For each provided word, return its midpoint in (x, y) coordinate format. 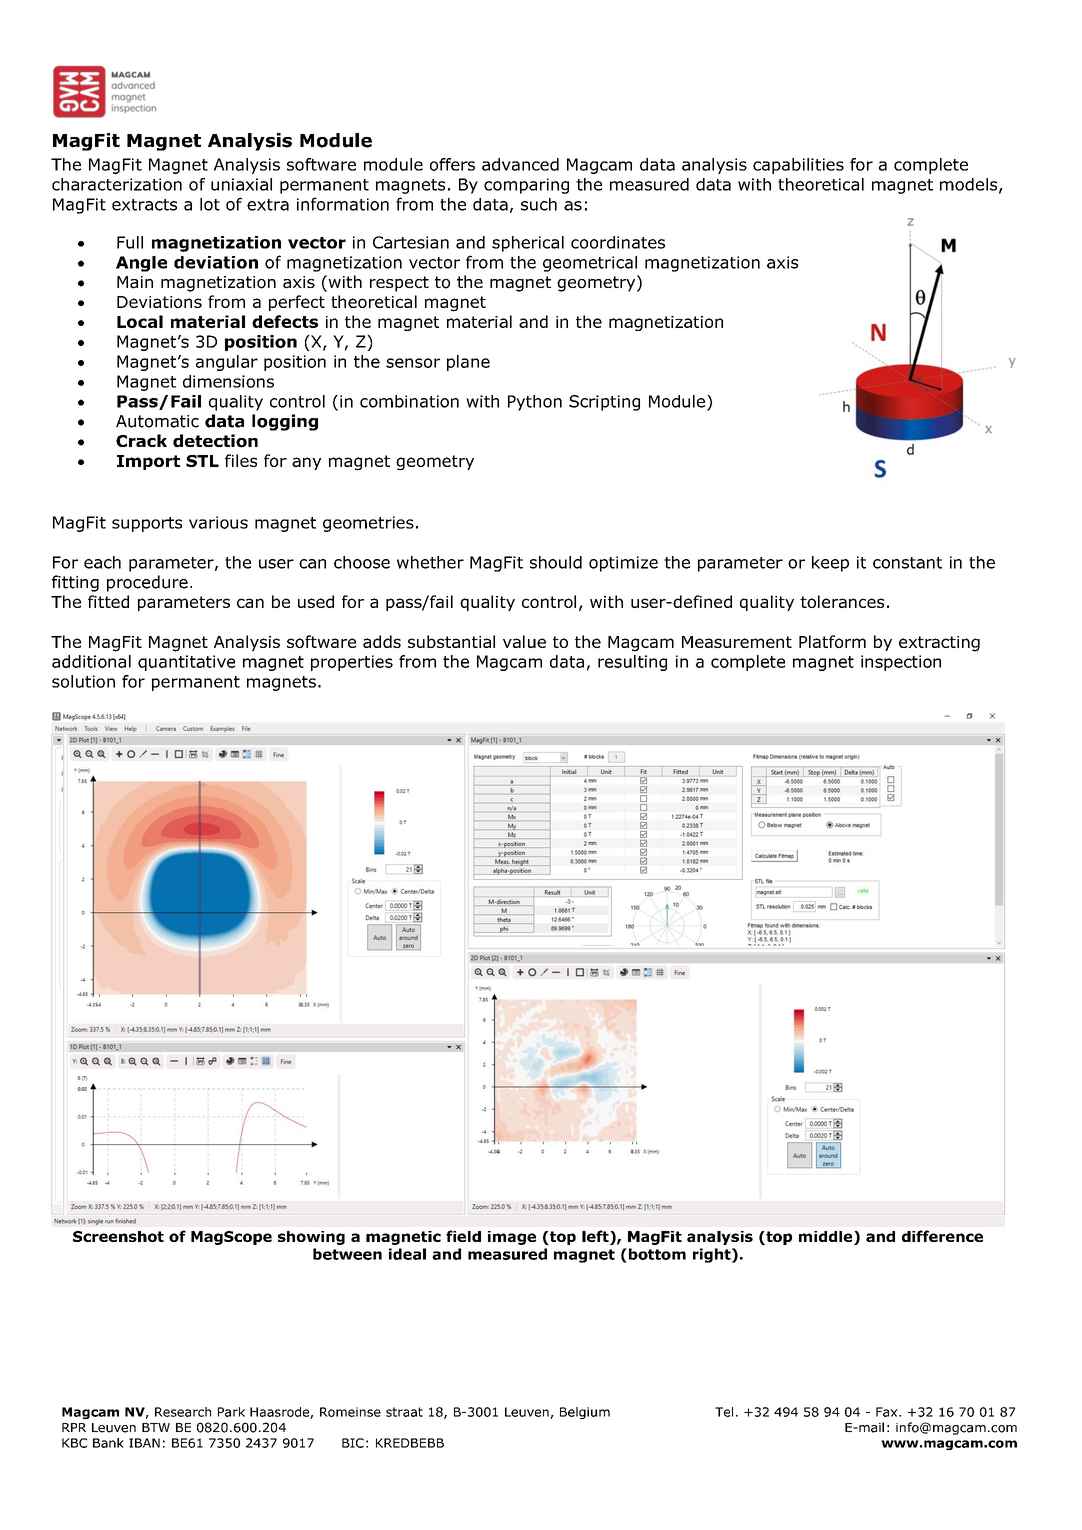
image (512, 1238)
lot (210, 204)
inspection (901, 663)
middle (827, 1238)
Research (183, 1412)
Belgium (585, 1413)
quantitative (186, 663)
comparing (526, 186)
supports (147, 524)
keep (830, 564)
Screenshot (118, 1236)
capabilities (798, 166)
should (556, 562)
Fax (888, 1412)
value (524, 641)
